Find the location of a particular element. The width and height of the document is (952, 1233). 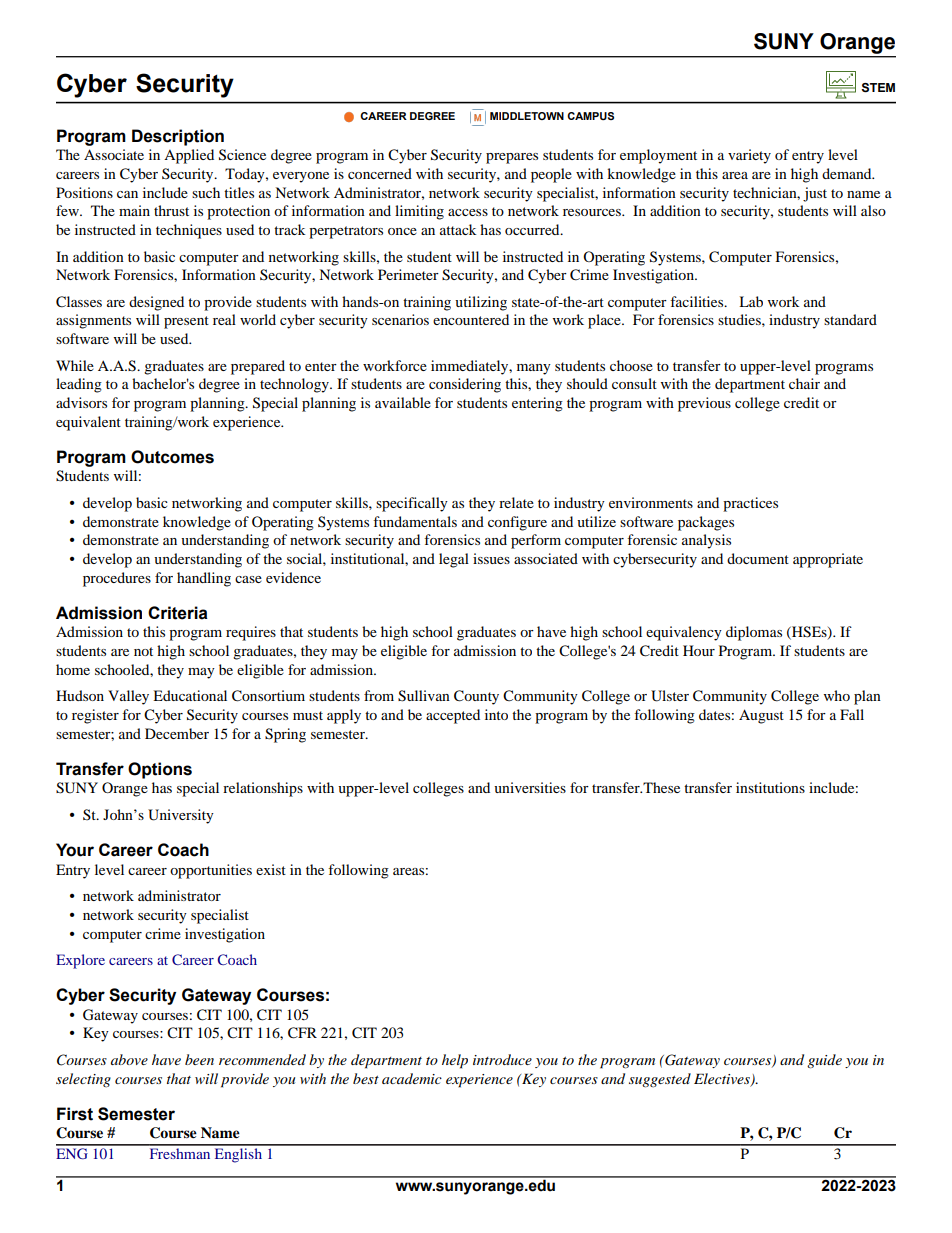

help is located at coordinates (455, 1061).
